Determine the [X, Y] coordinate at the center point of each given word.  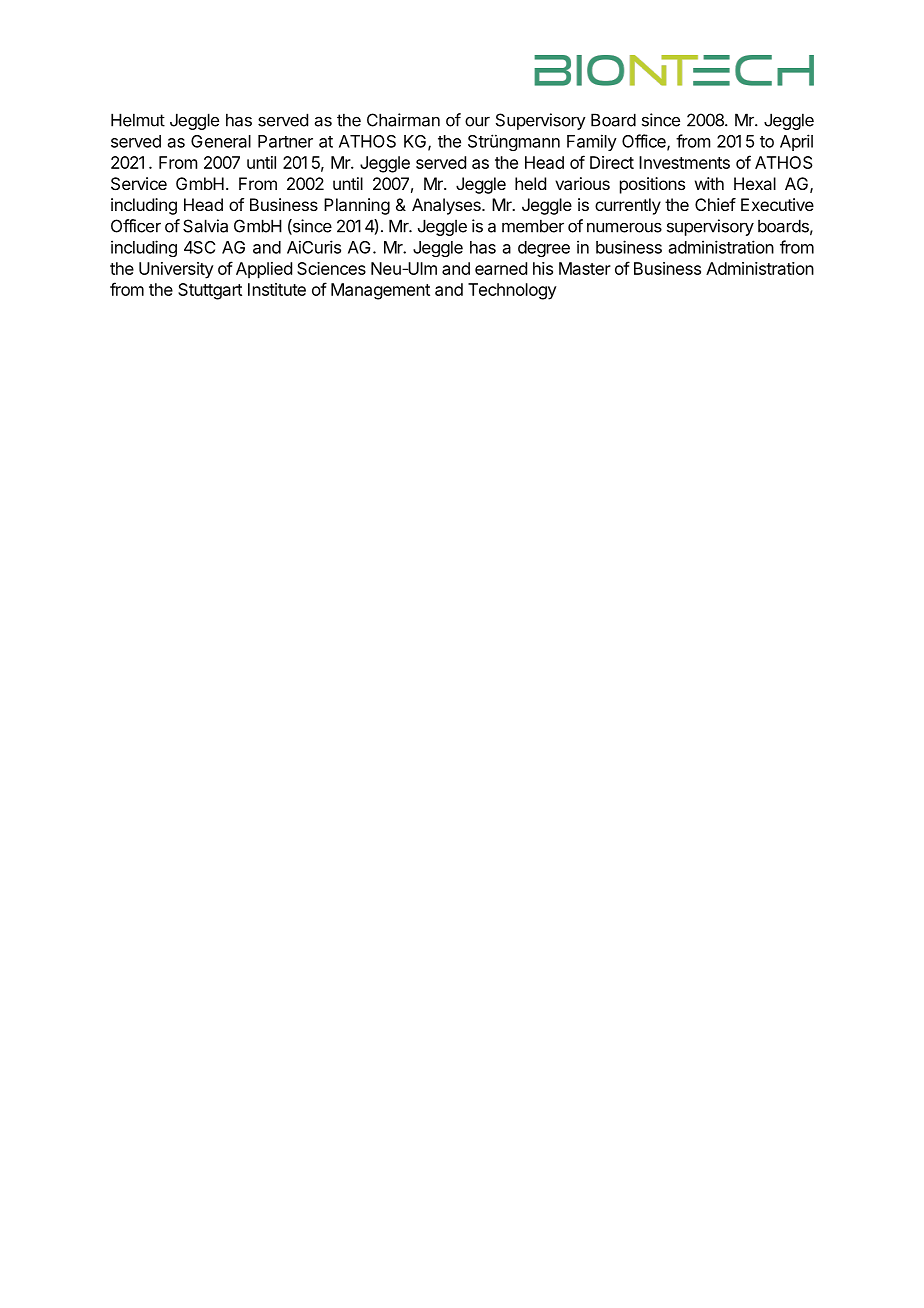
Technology [512, 291]
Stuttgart [210, 291]
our [477, 122]
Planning [357, 206]
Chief [715, 204]
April [796, 142]
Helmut [138, 120]
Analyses [447, 206]
